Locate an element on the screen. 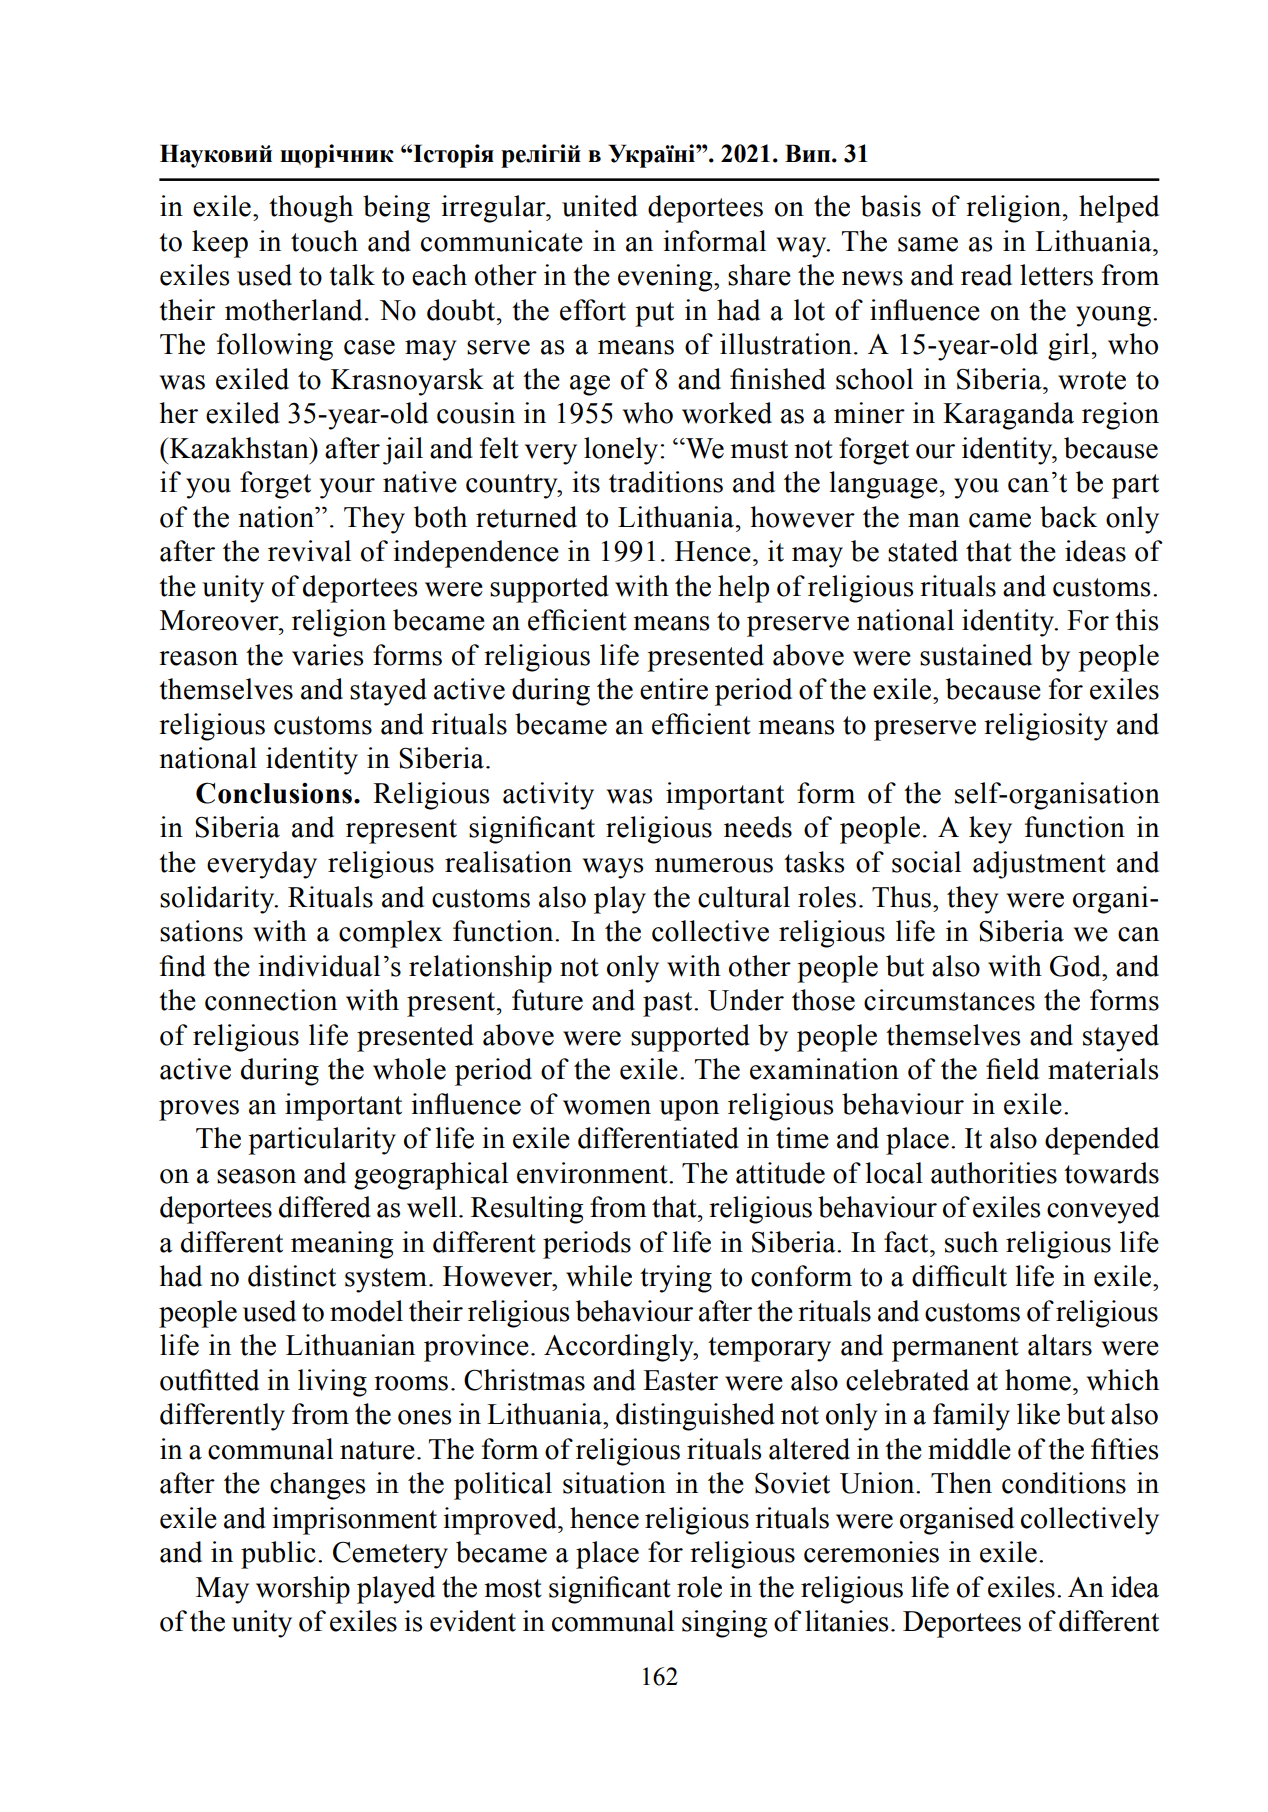 The width and height of the screenshot is (1268, 1812). conditions is located at coordinates (1064, 1483).
